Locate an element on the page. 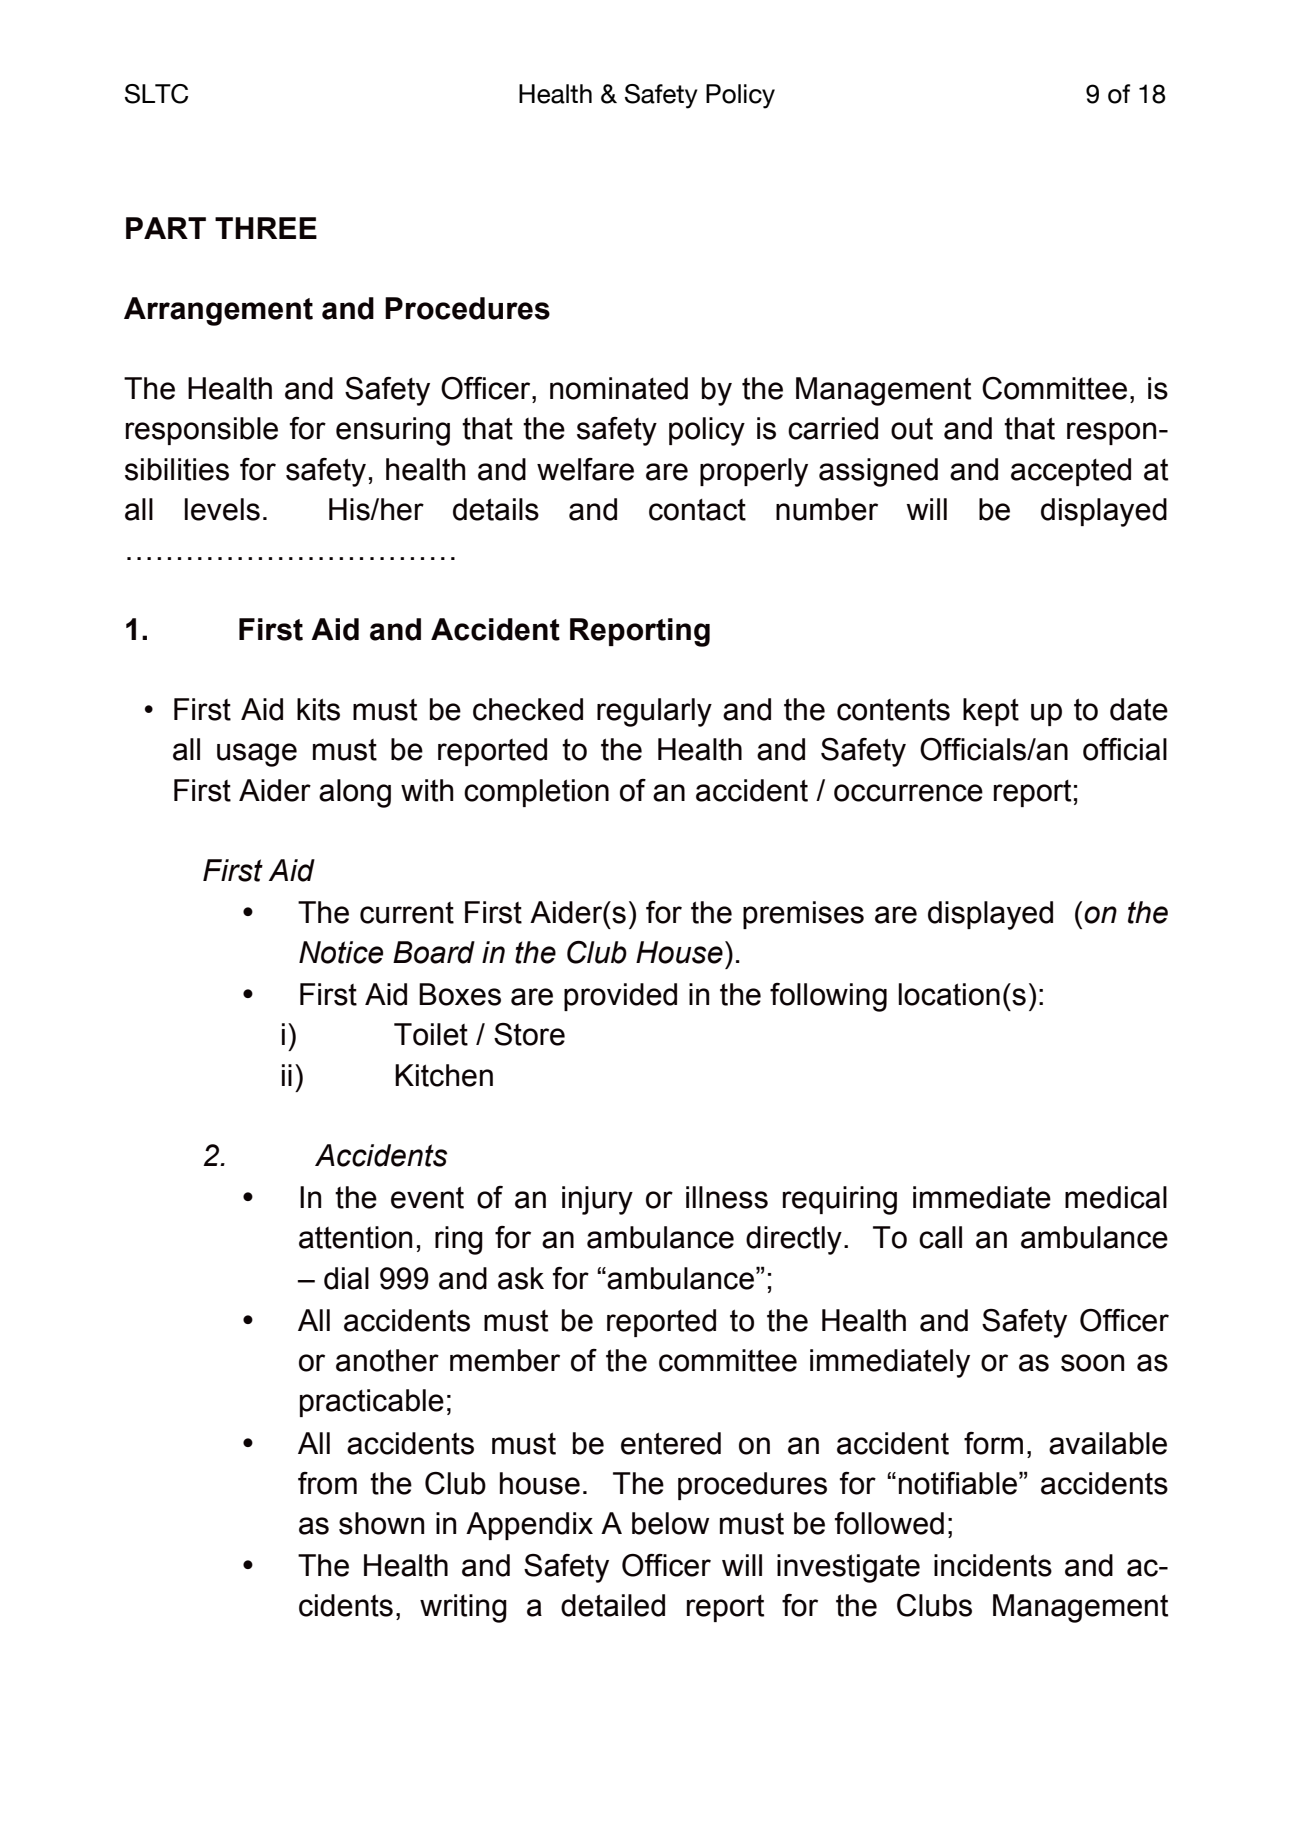 The height and width of the document is (1826, 1291). attention is located at coordinates (355, 1237).
